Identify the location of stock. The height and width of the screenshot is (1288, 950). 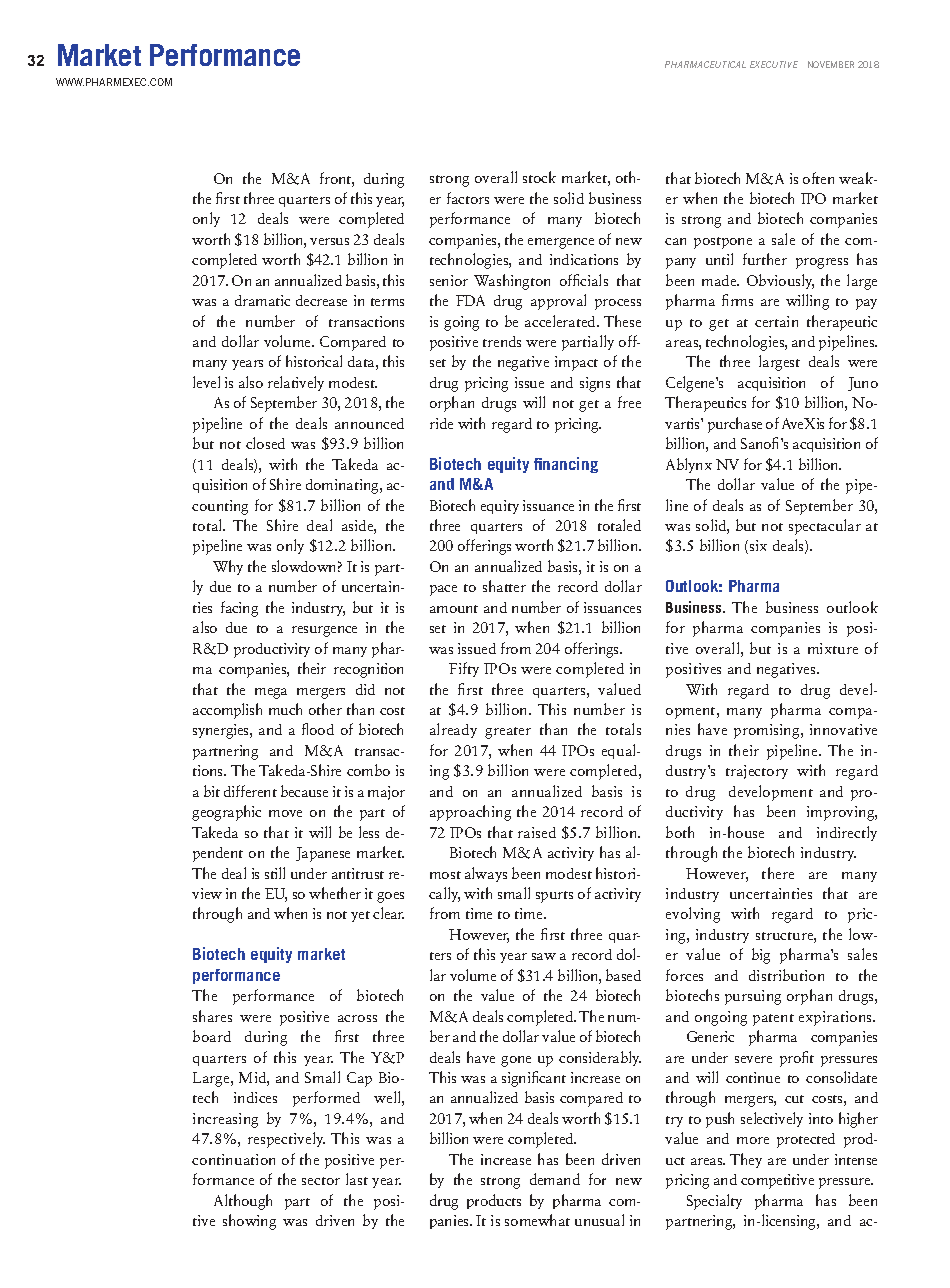
(539, 177).
